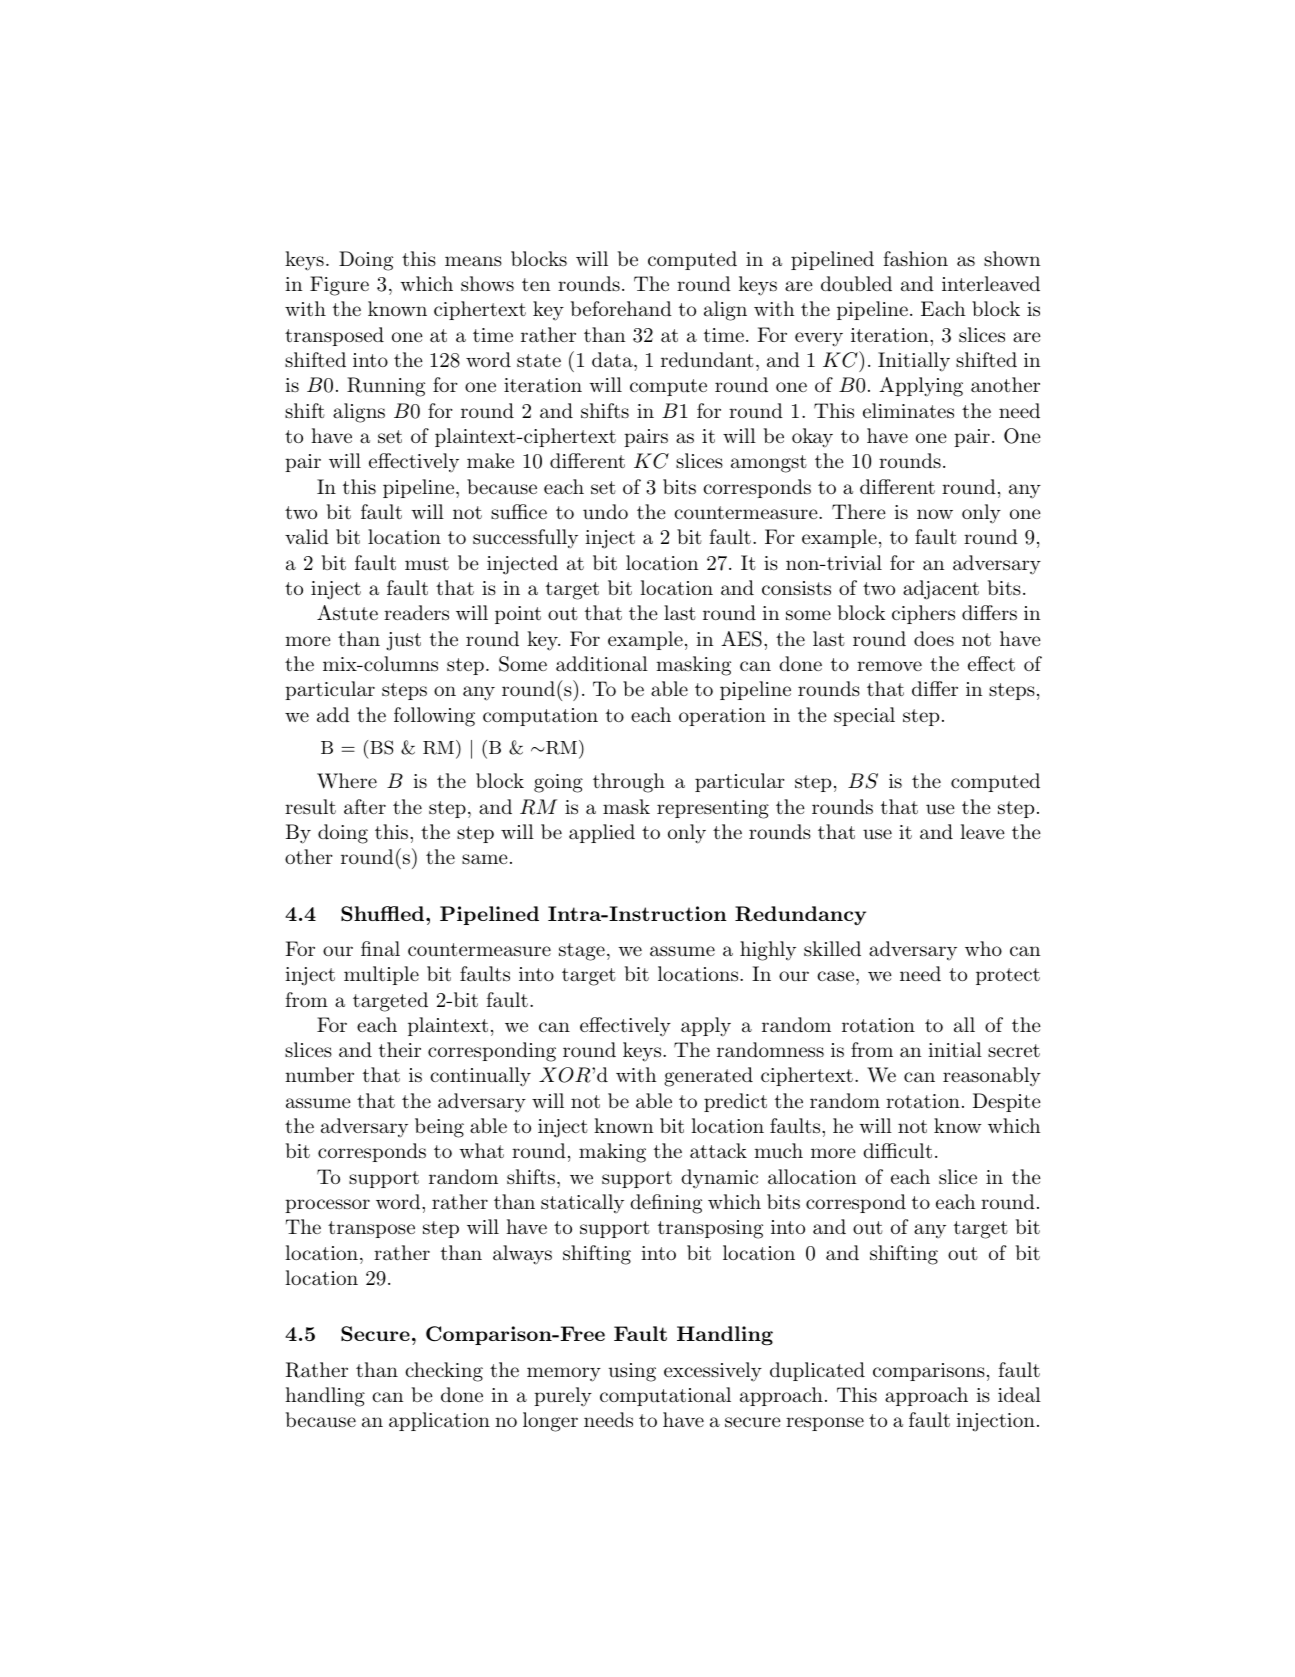 The width and height of the image is (1295, 1677). I want to click on fashion, so click(916, 259).
